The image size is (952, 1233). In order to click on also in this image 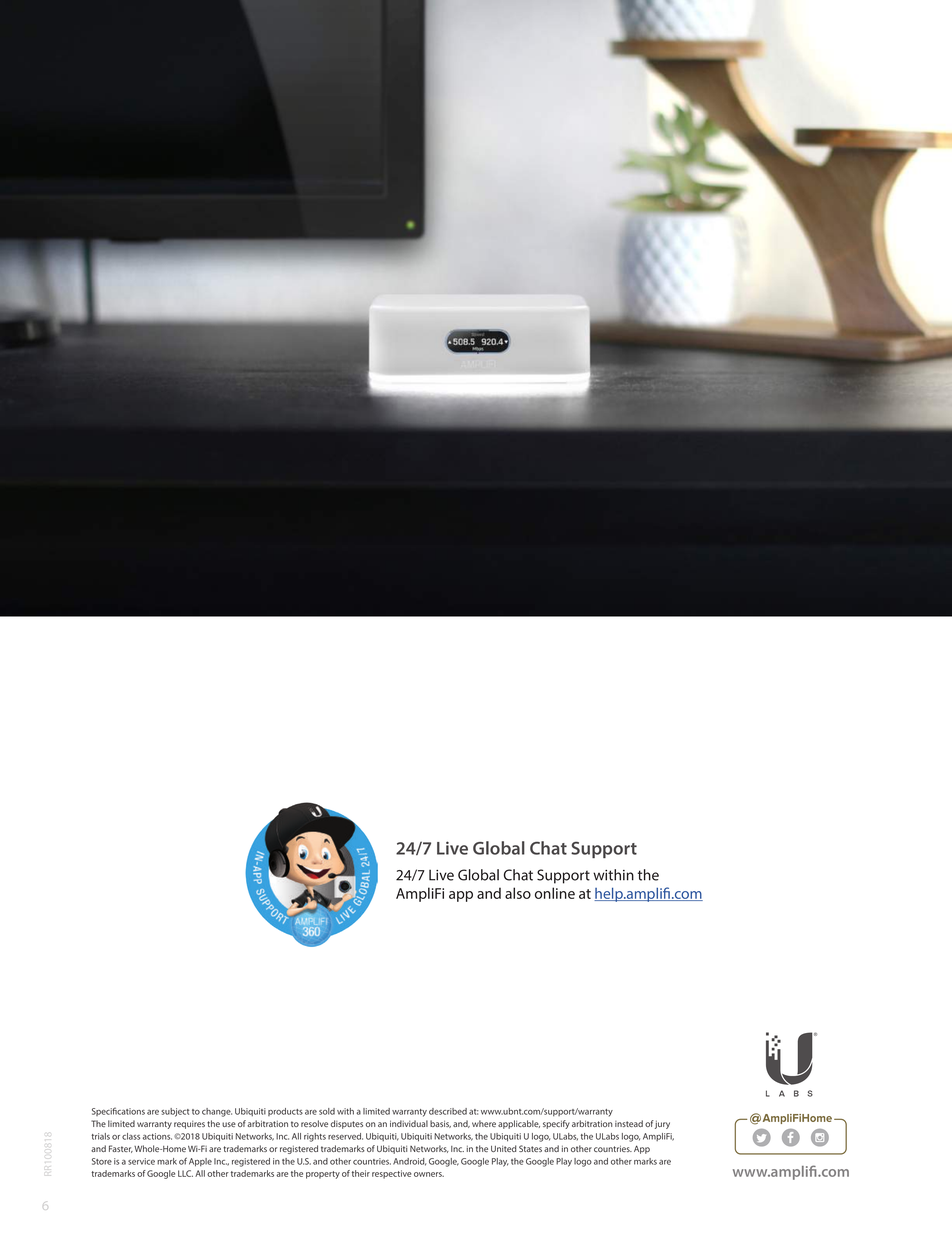, I will do `click(518, 893)`.
